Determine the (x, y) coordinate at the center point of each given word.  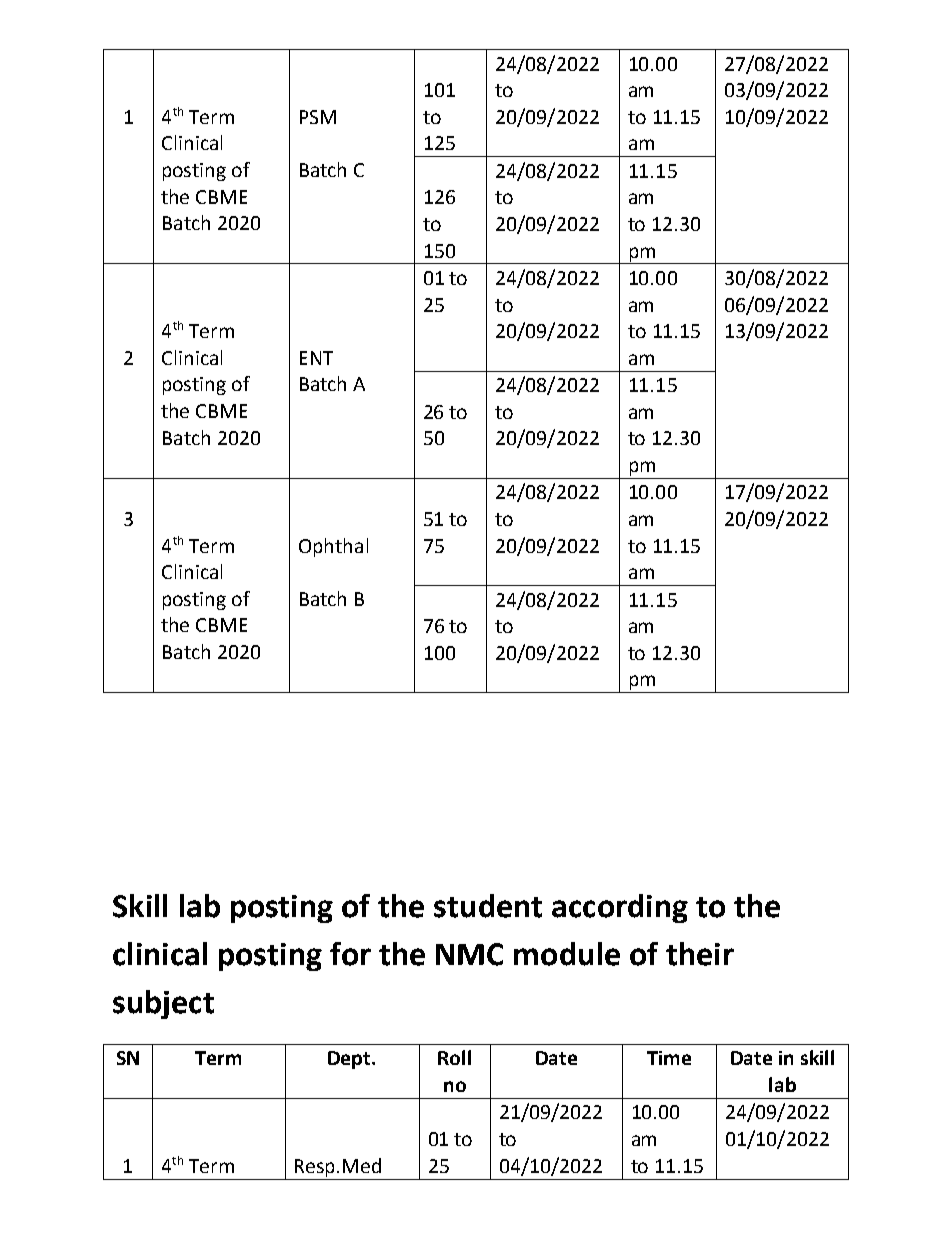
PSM (318, 117)
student (488, 906)
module (567, 954)
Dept (350, 1060)
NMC (469, 954)
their (700, 954)
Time (669, 1058)
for (350, 954)
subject (163, 1004)
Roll (454, 1057)
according (620, 908)
